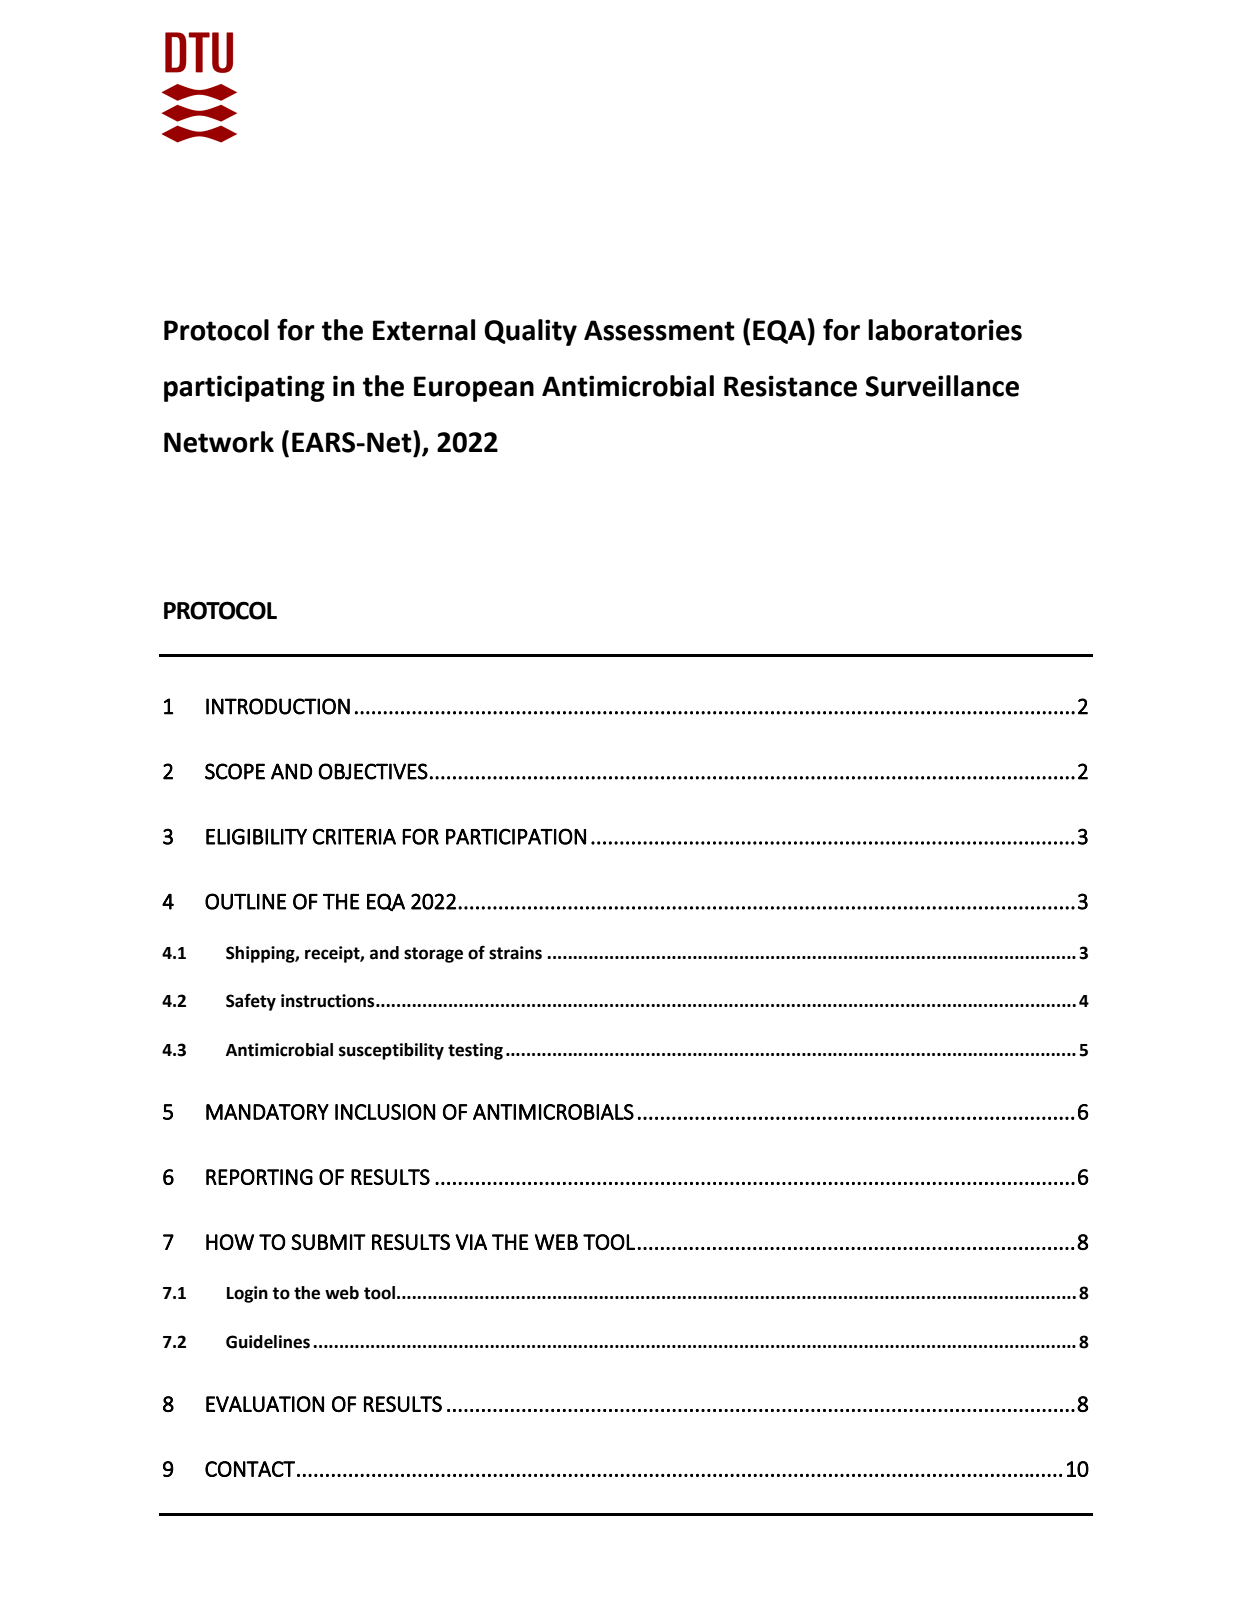 The height and width of the image is (1620, 1252). What do you see at coordinates (516, 836) in the image?
I see `PARTICIPATION` at bounding box center [516, 836].
